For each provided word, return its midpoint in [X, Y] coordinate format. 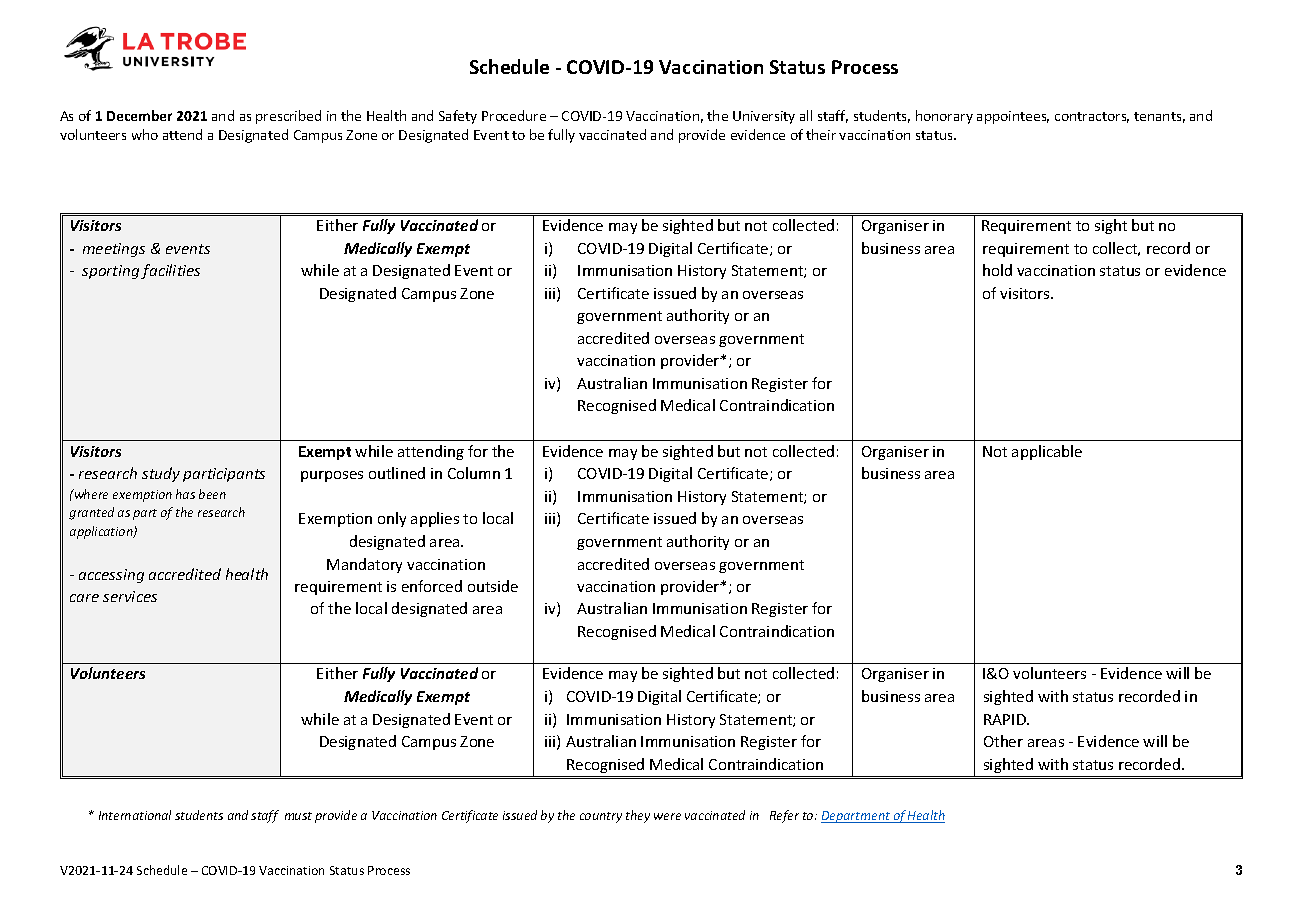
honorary [944, 117]
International [135, 815]
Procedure [514, 115]
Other [1003, 741]
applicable [1047, 452]
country [601, 817]
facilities [170, 271]
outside [493, 586]
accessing [111, 576]
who [145, 134]
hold [997, 270]
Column [474, 473]
